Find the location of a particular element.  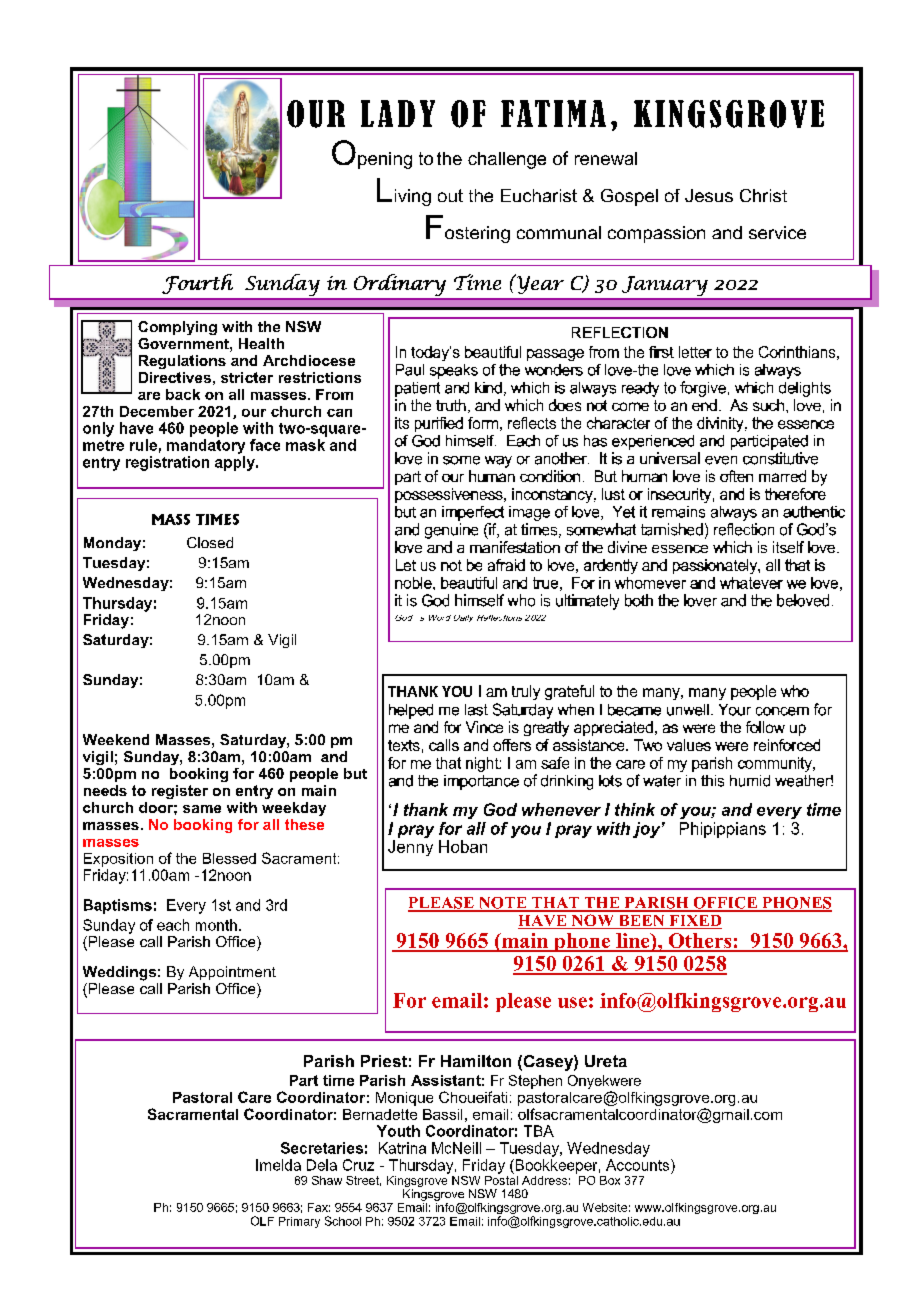

Imelda is located at coordinates (278, 1165).
